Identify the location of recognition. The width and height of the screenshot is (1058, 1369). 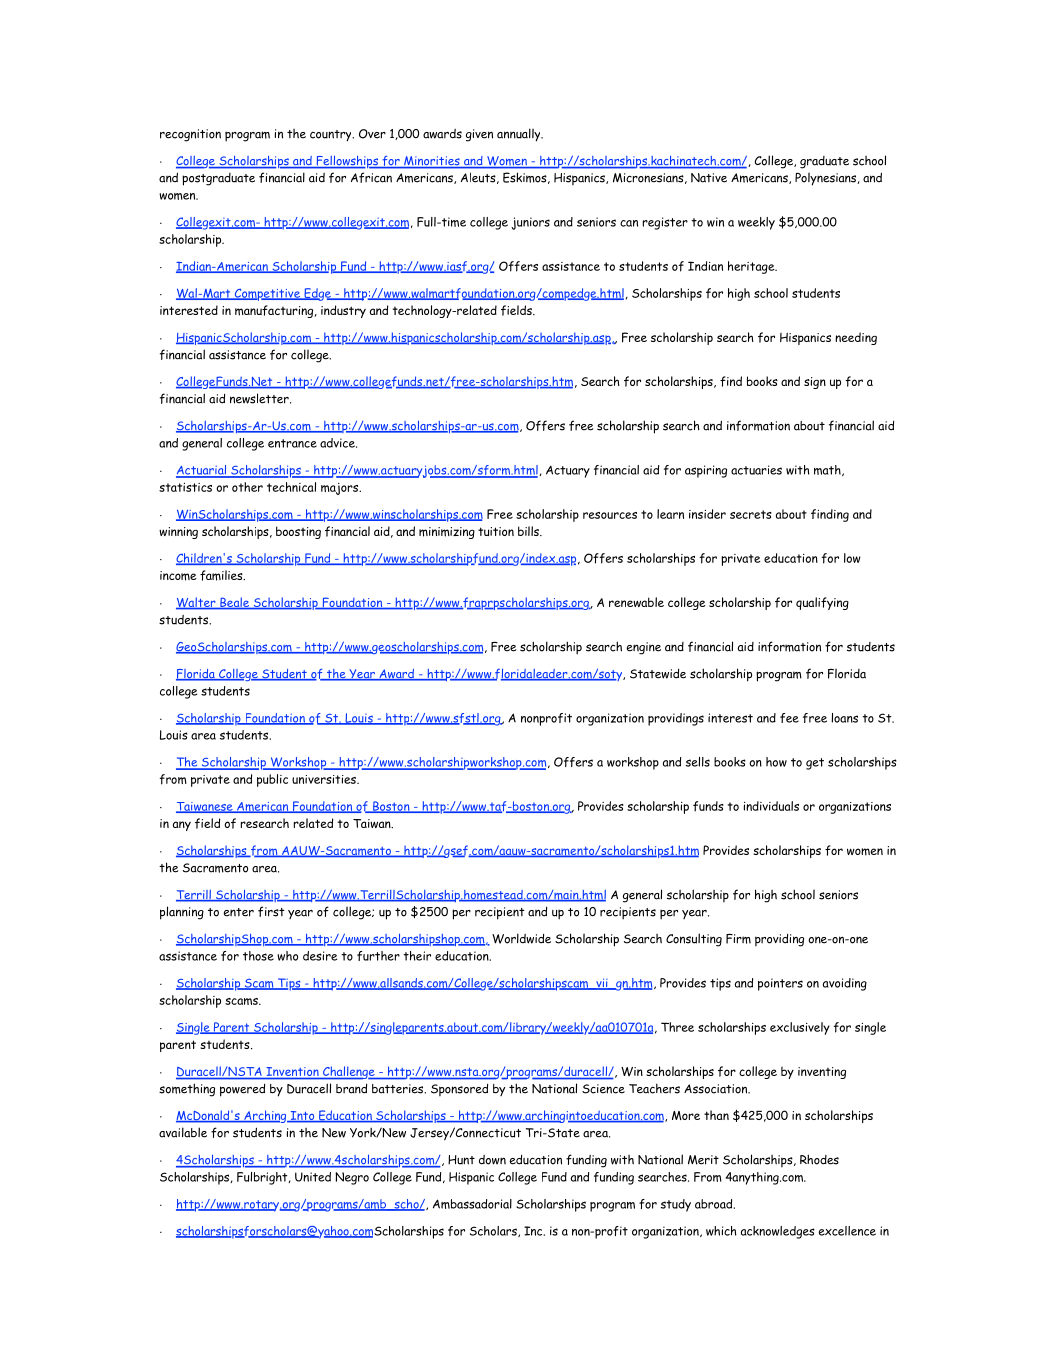
(190, 135).
